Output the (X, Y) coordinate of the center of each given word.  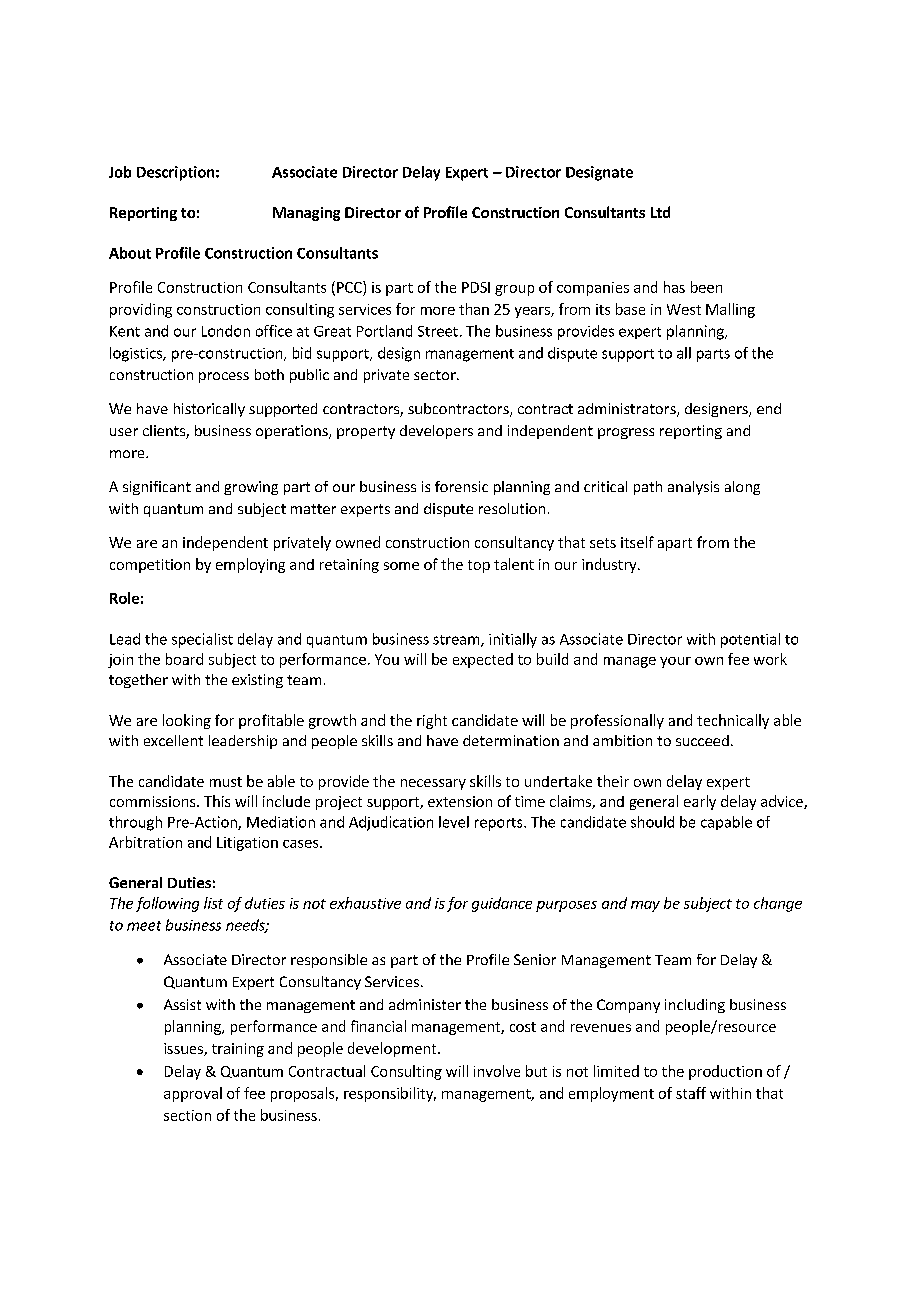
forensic (461, 486)
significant (157, 488)
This (217, 801)
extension (460, 801)
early (700, 802)
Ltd (660, 212)
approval (193, 1094)
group (514, 290)
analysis (693, 488)
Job (120, 172)
